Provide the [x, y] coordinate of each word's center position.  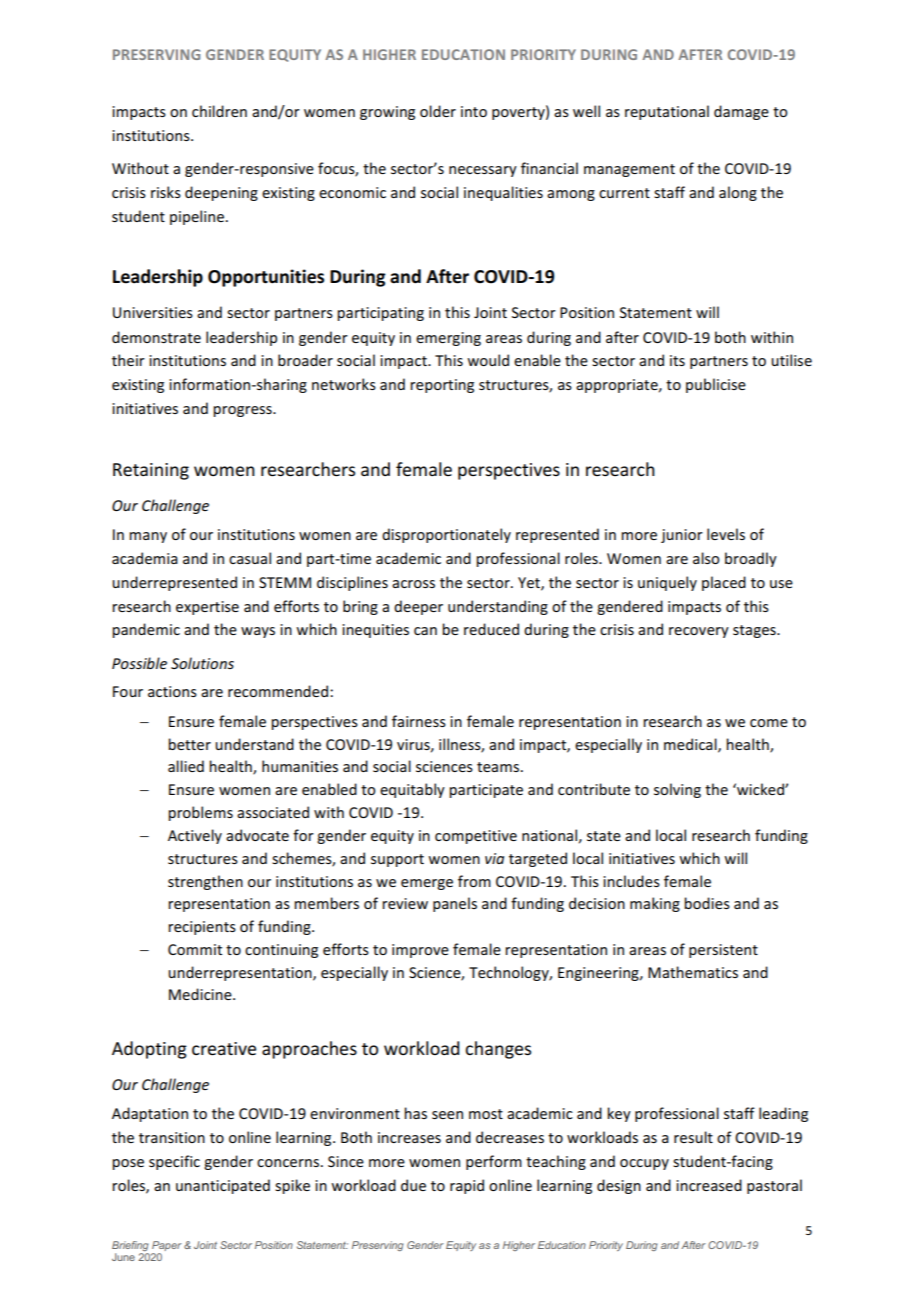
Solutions [202, 663]
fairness [419, 721]
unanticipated [223, 1186]
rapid [467, 1186]
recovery [699, 632]
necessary [483, 171]
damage [741, 112]
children [219, 111]
